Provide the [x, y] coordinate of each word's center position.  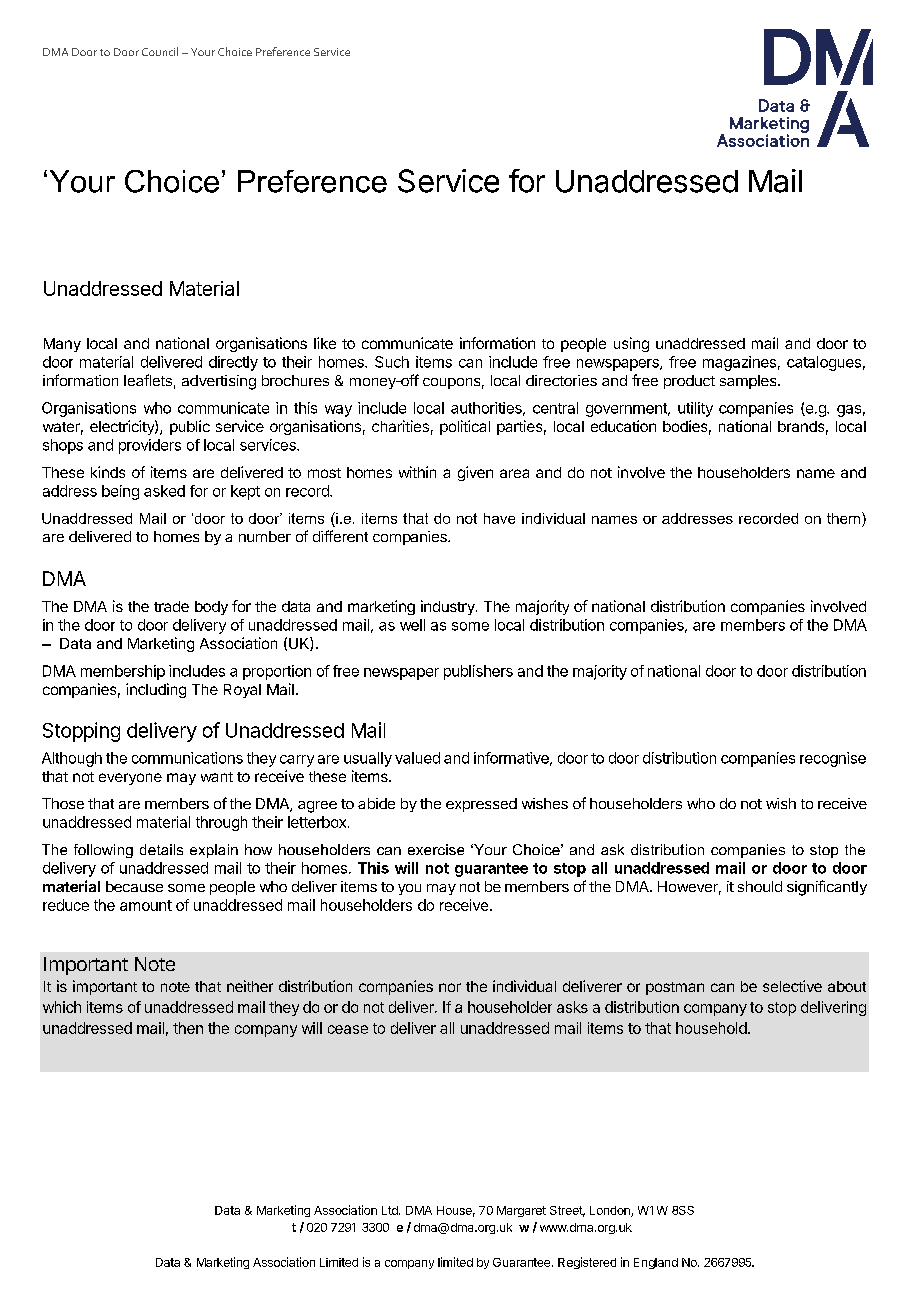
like [325, 343]
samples [749, 382]
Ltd [391, 1210]
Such [392, 362]
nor [450, 987]
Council [160, 51]
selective [792, 986]
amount [146, 905]
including [156, 690]
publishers [478, 672]
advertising [219, 382]
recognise [833, 759]
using [631, 344]
